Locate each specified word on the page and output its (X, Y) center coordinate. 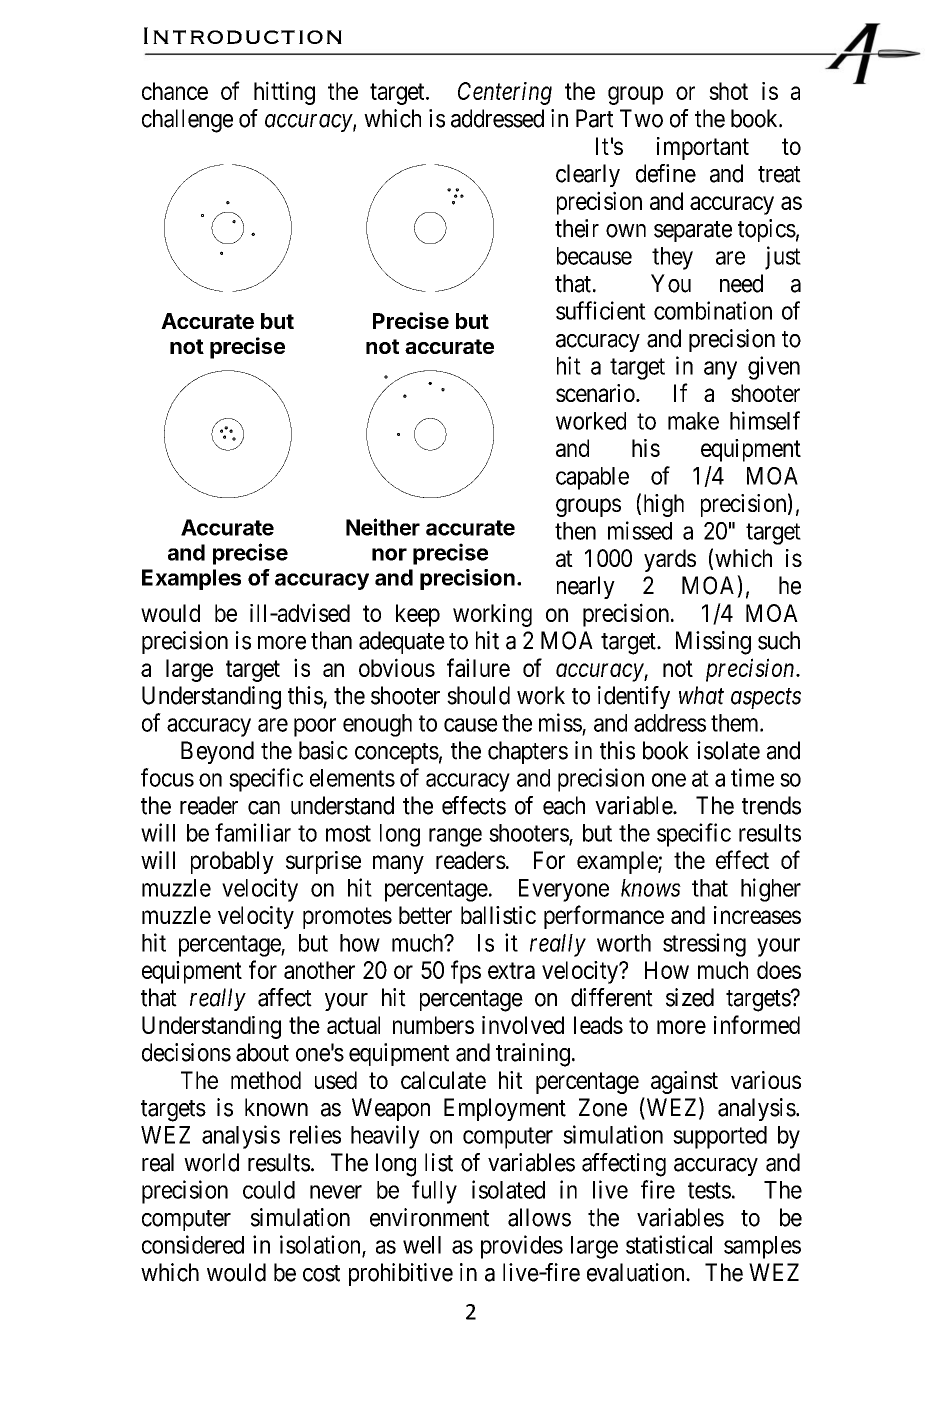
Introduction (243, 35)
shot (728, 91)
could (269, 1190)
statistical (669, 1244)
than (331, 640)
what (701, 695)
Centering (505, 93)
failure (478, 667)
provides (522, 1247)
